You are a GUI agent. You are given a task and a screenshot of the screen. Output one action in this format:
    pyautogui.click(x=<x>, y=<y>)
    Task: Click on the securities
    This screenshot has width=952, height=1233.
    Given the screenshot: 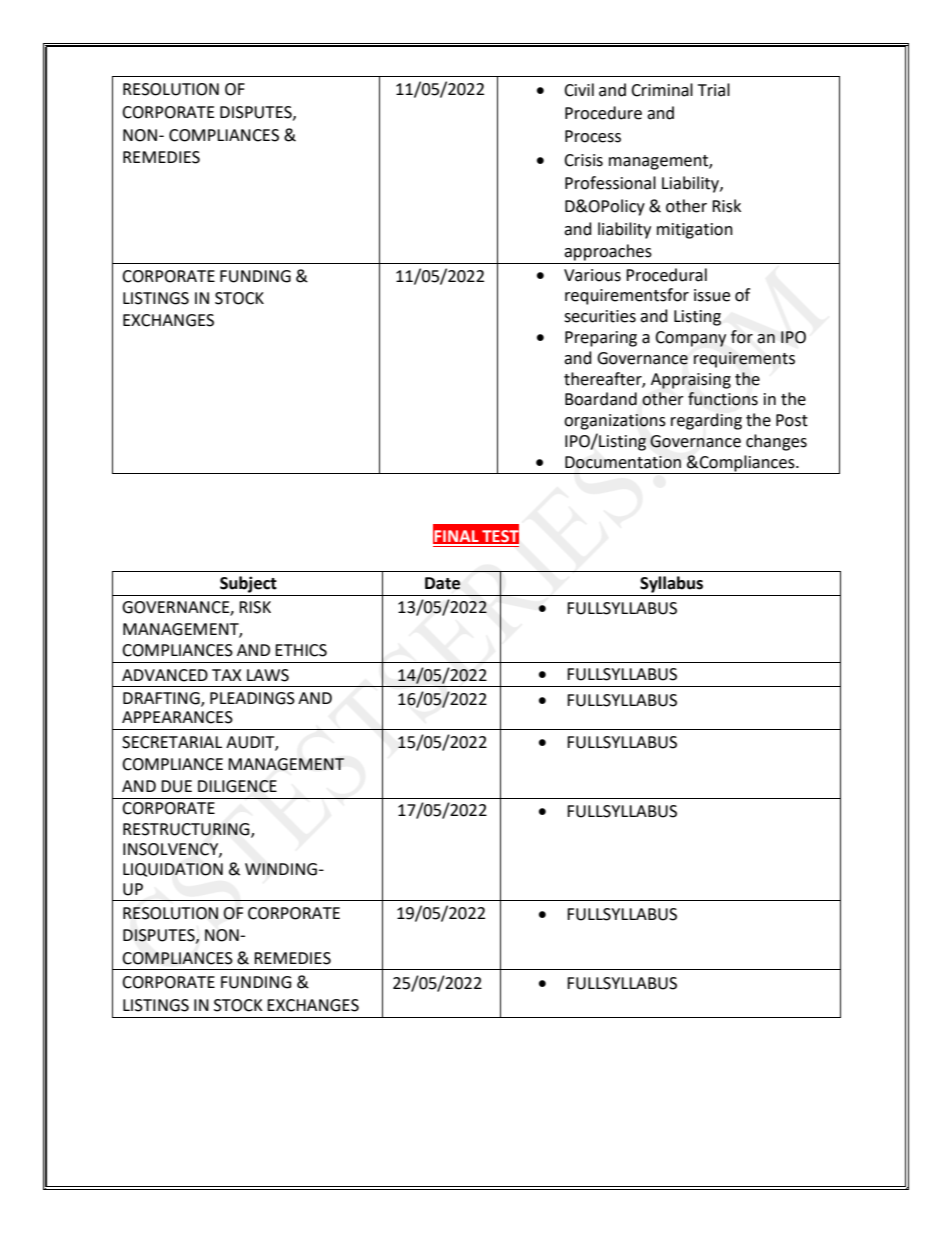 What is the action you would take?
    pyautogui.click(x=600, y=316)
